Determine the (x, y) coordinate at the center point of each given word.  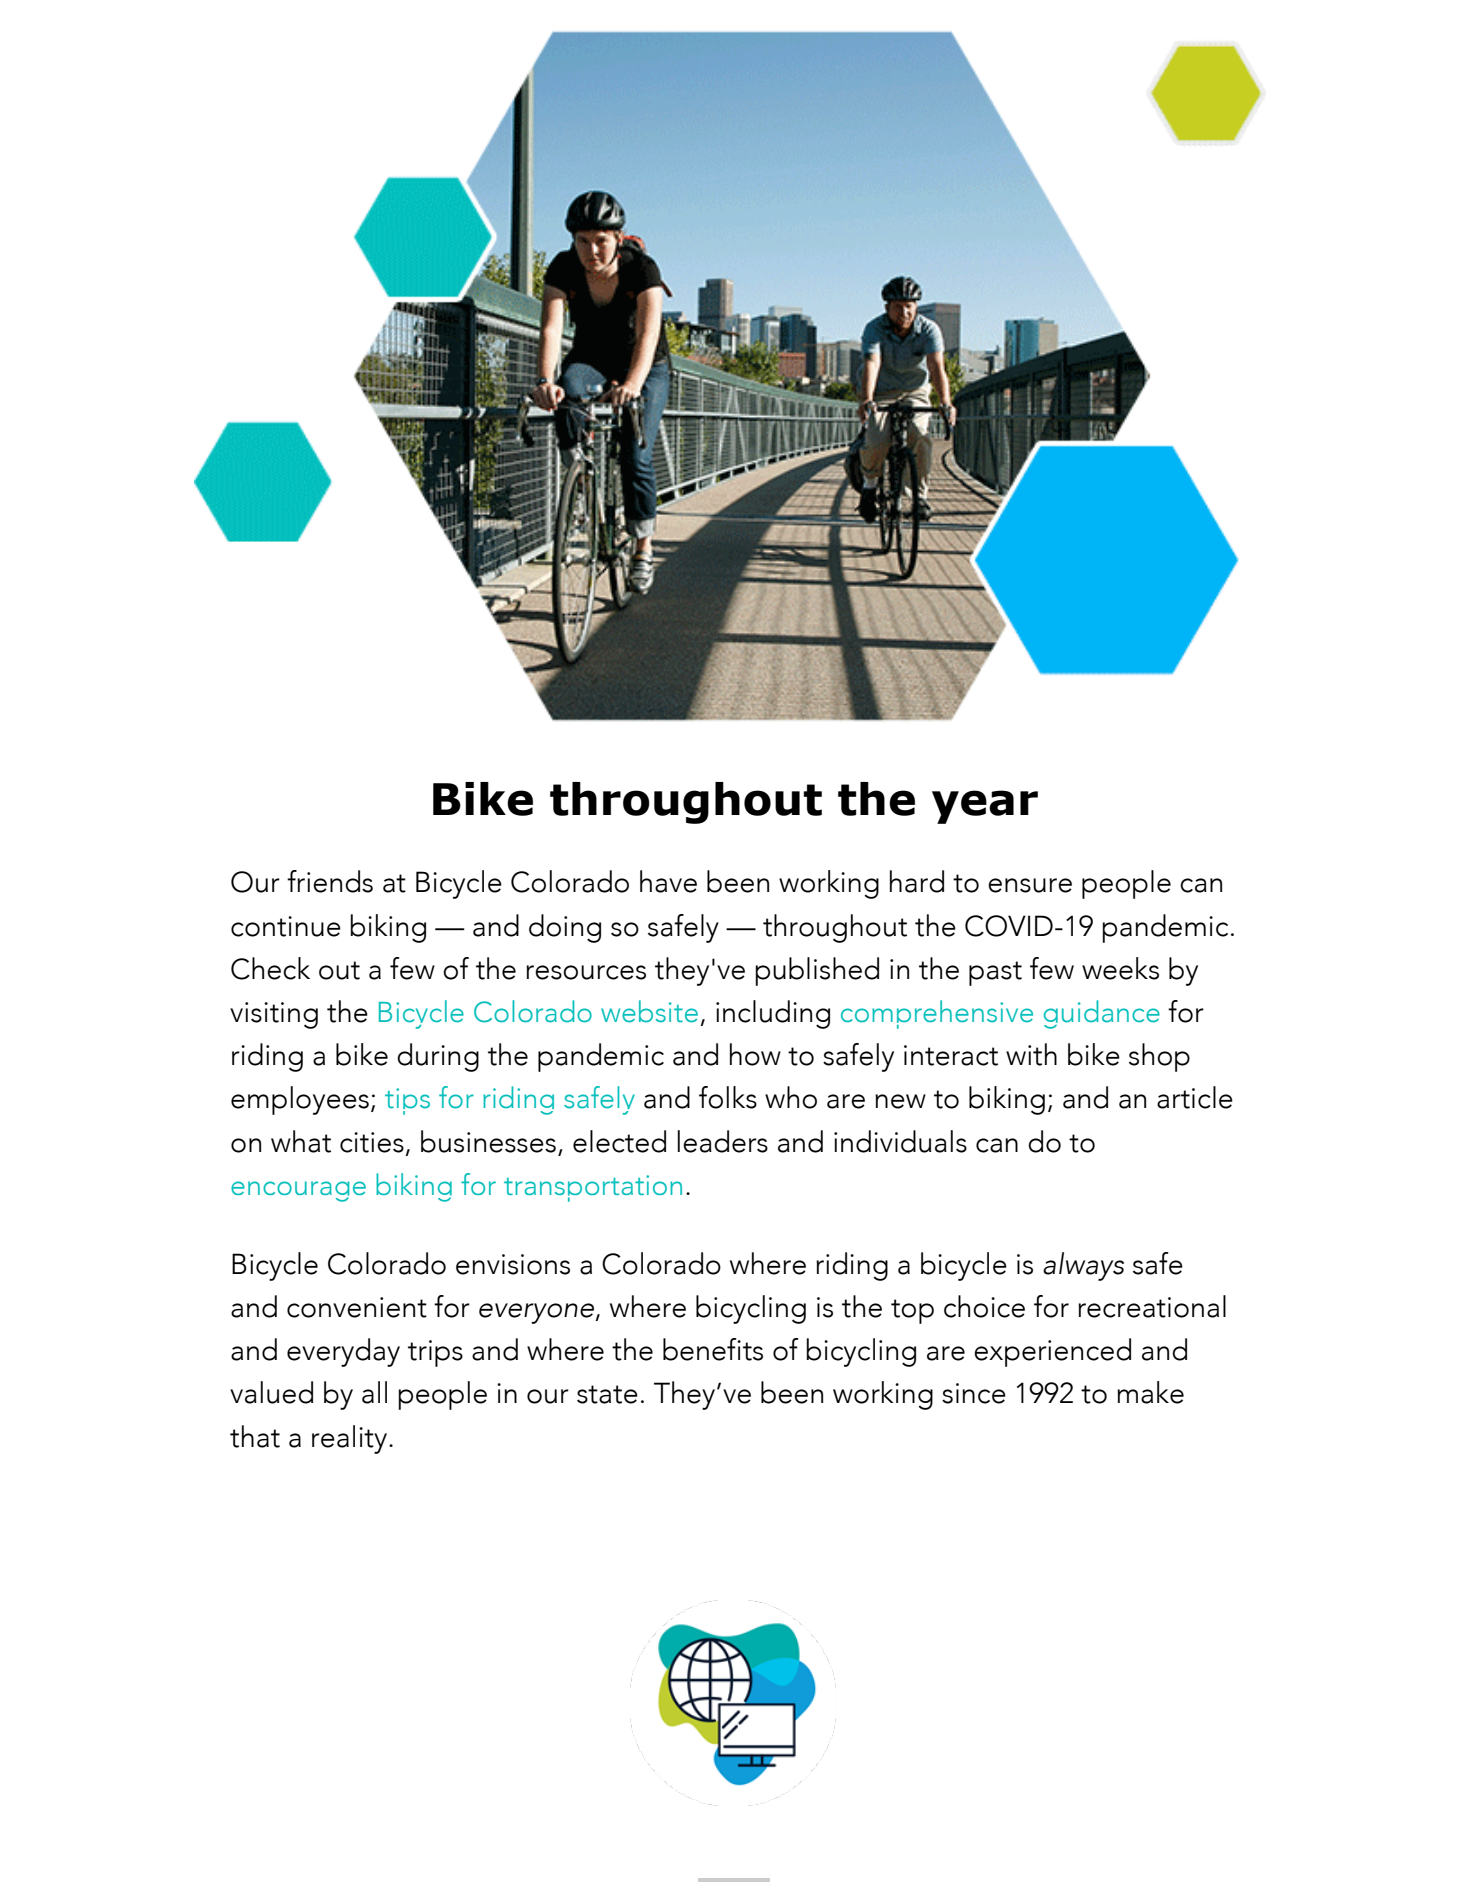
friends (330, 881)
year (985, 807)
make (1150, 1392)
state (607, 1394)
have (668, 881)
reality (351, 1439)
